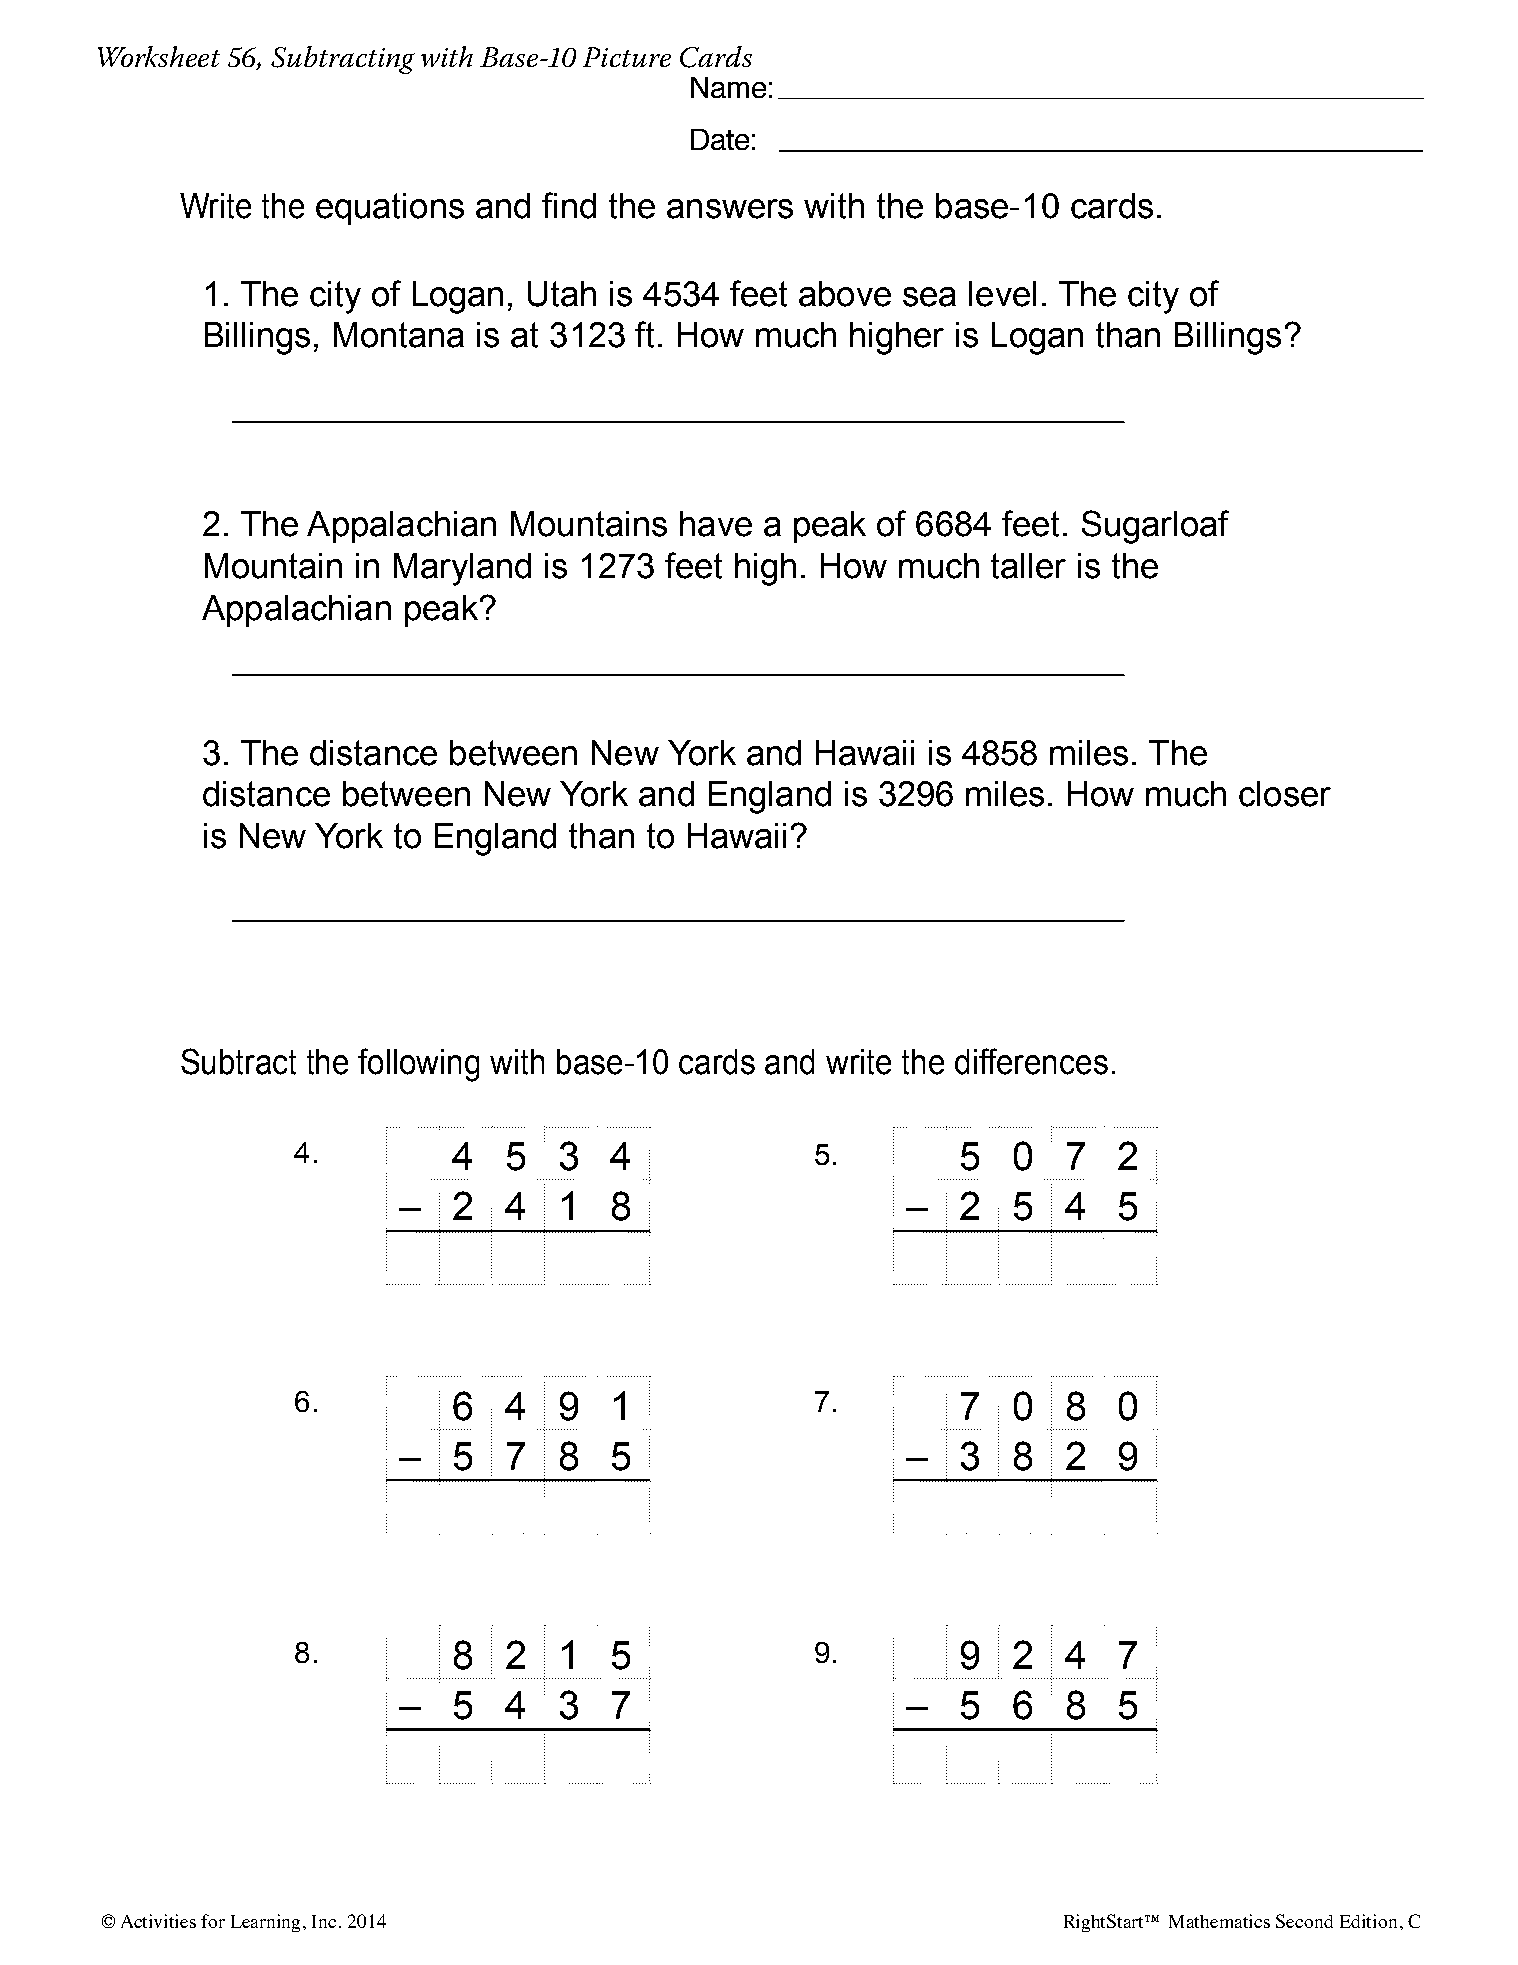  What do you see at coordinates (716, 524) in the screenshot?
I see `have` at bounding box center [716, 524].
